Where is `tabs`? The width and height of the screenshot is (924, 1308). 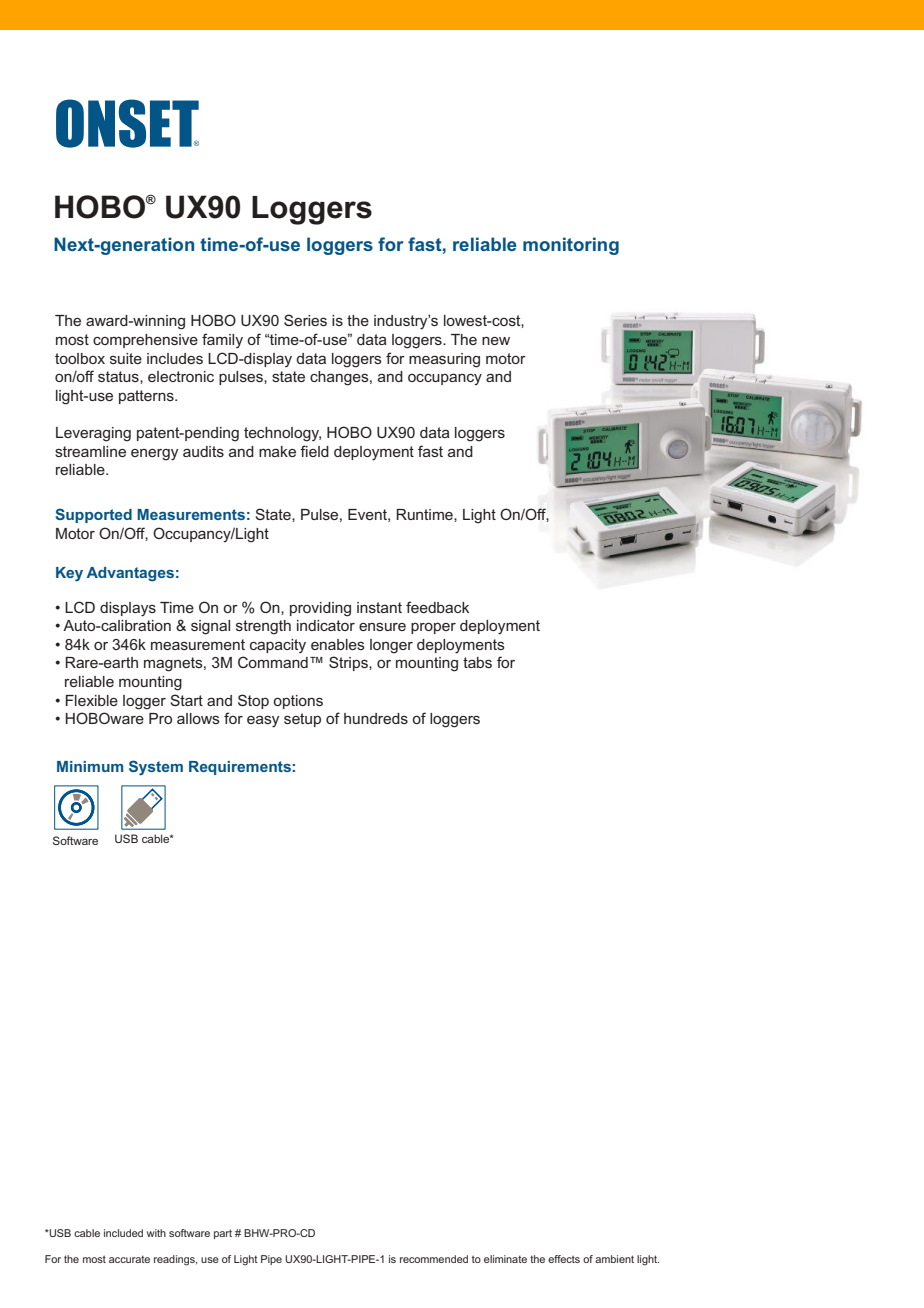
tabs is located at coordinates (477, 662).
